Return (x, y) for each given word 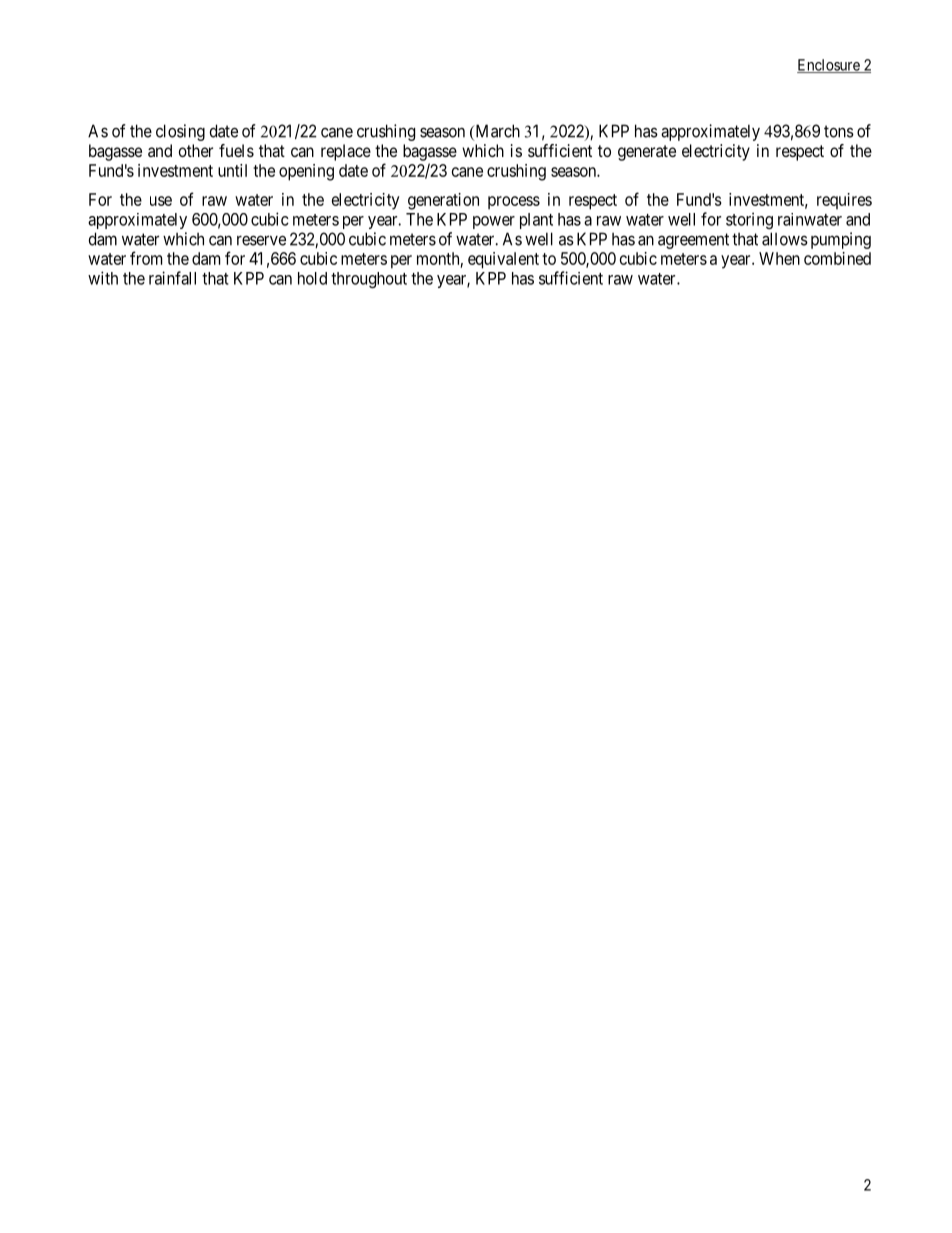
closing (180, 132)
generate (647, 153)
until (232, 170)
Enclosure (829, 66)
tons (839, 131)
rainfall (172, 278)
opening (306, 172)
